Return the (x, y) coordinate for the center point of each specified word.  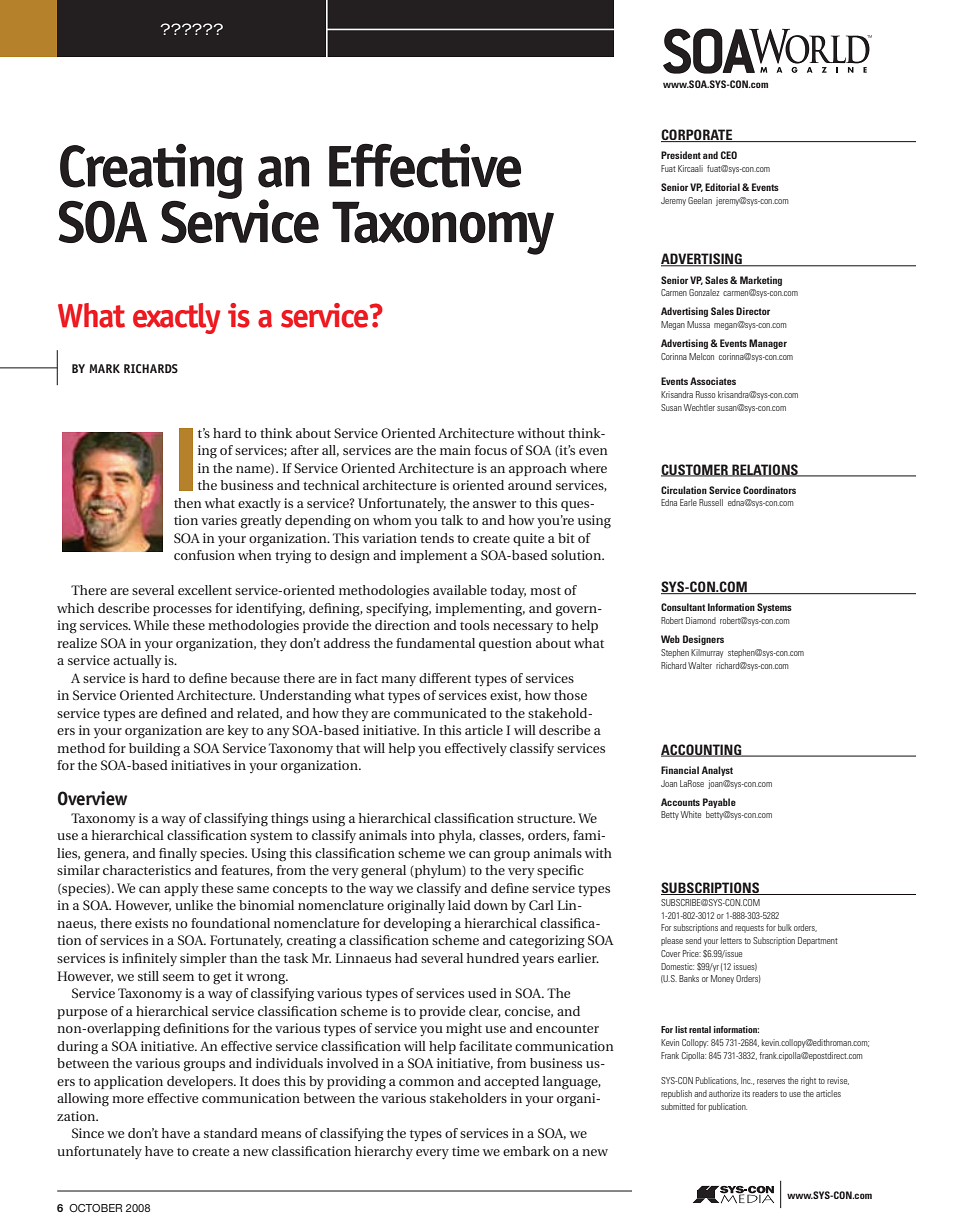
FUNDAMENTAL (435, 643)
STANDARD (231, 1133)
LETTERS (731, 940)
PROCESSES (182, 611)
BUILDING (154, 750)
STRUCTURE (546, 819)
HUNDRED (493, 958)
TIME (466, 1151)
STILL (148, 976)
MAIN (455, 450)
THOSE (570, 695)
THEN (188, 503)
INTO (423, 835)
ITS (746, 1093)
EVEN (593, 451)
